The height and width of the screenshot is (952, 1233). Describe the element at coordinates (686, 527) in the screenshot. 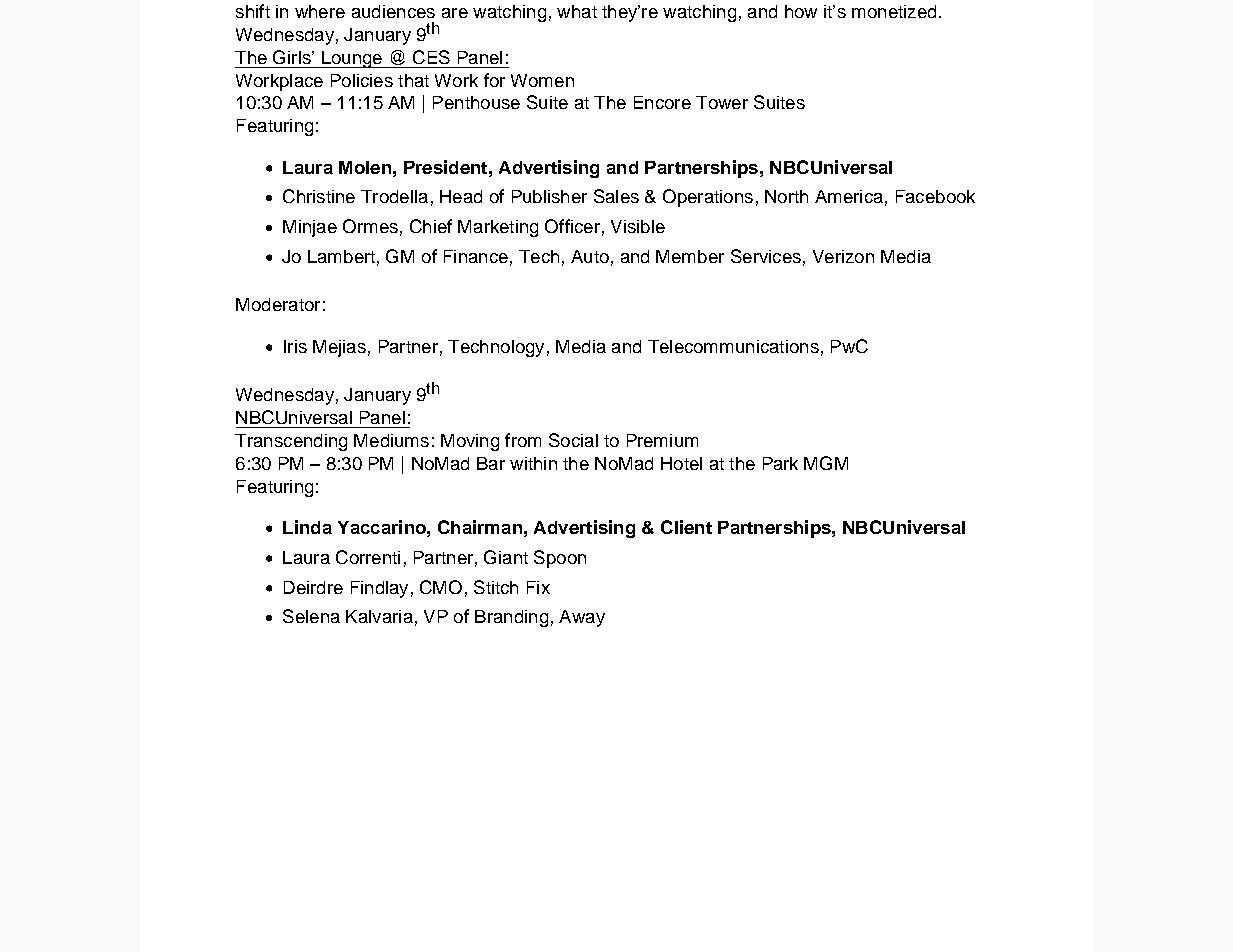

I see `Client` at that location.
